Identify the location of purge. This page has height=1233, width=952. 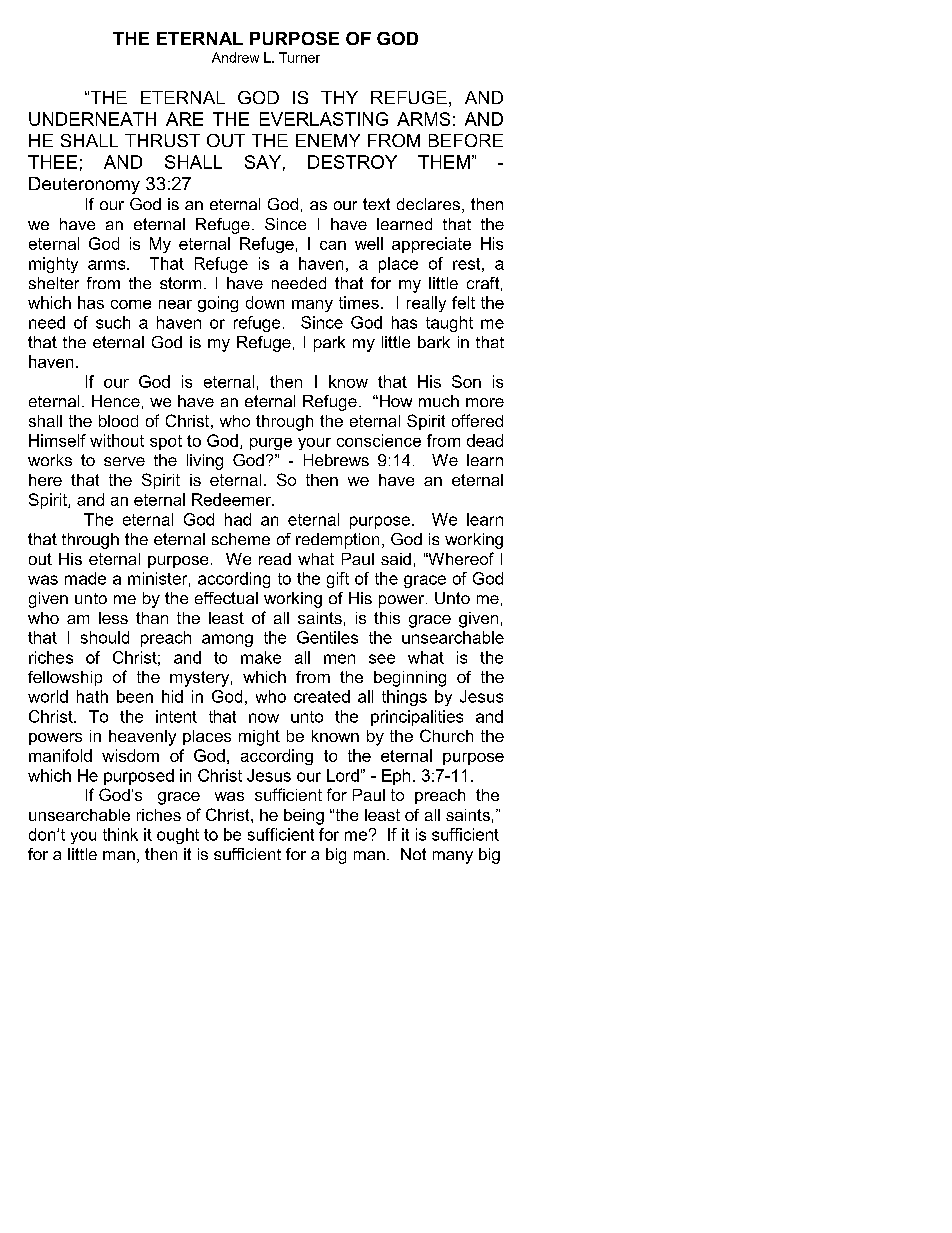
(271, 444).
